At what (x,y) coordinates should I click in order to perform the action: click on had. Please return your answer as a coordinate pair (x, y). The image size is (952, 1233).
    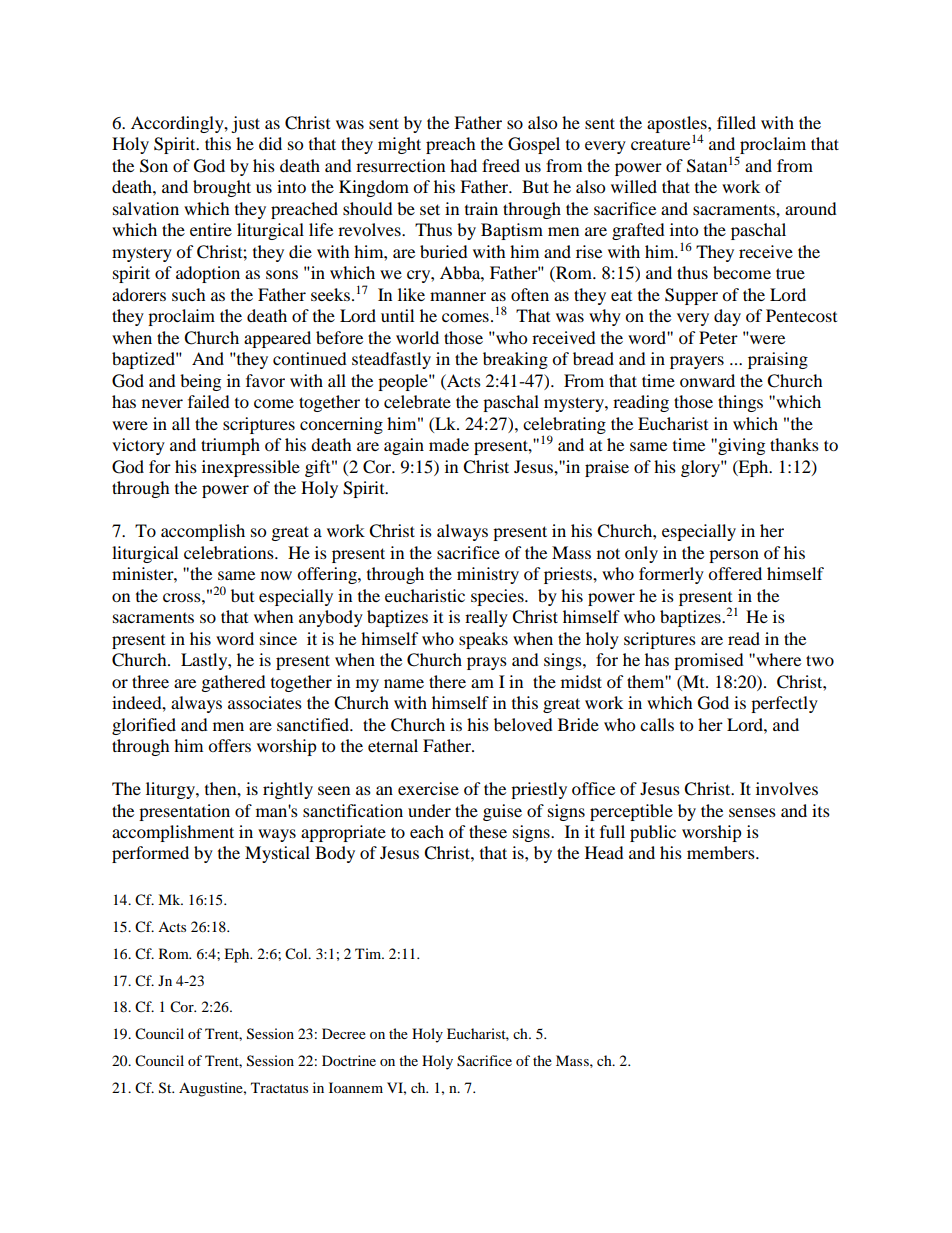
    Looking at the image, I should click on (463, 165).
